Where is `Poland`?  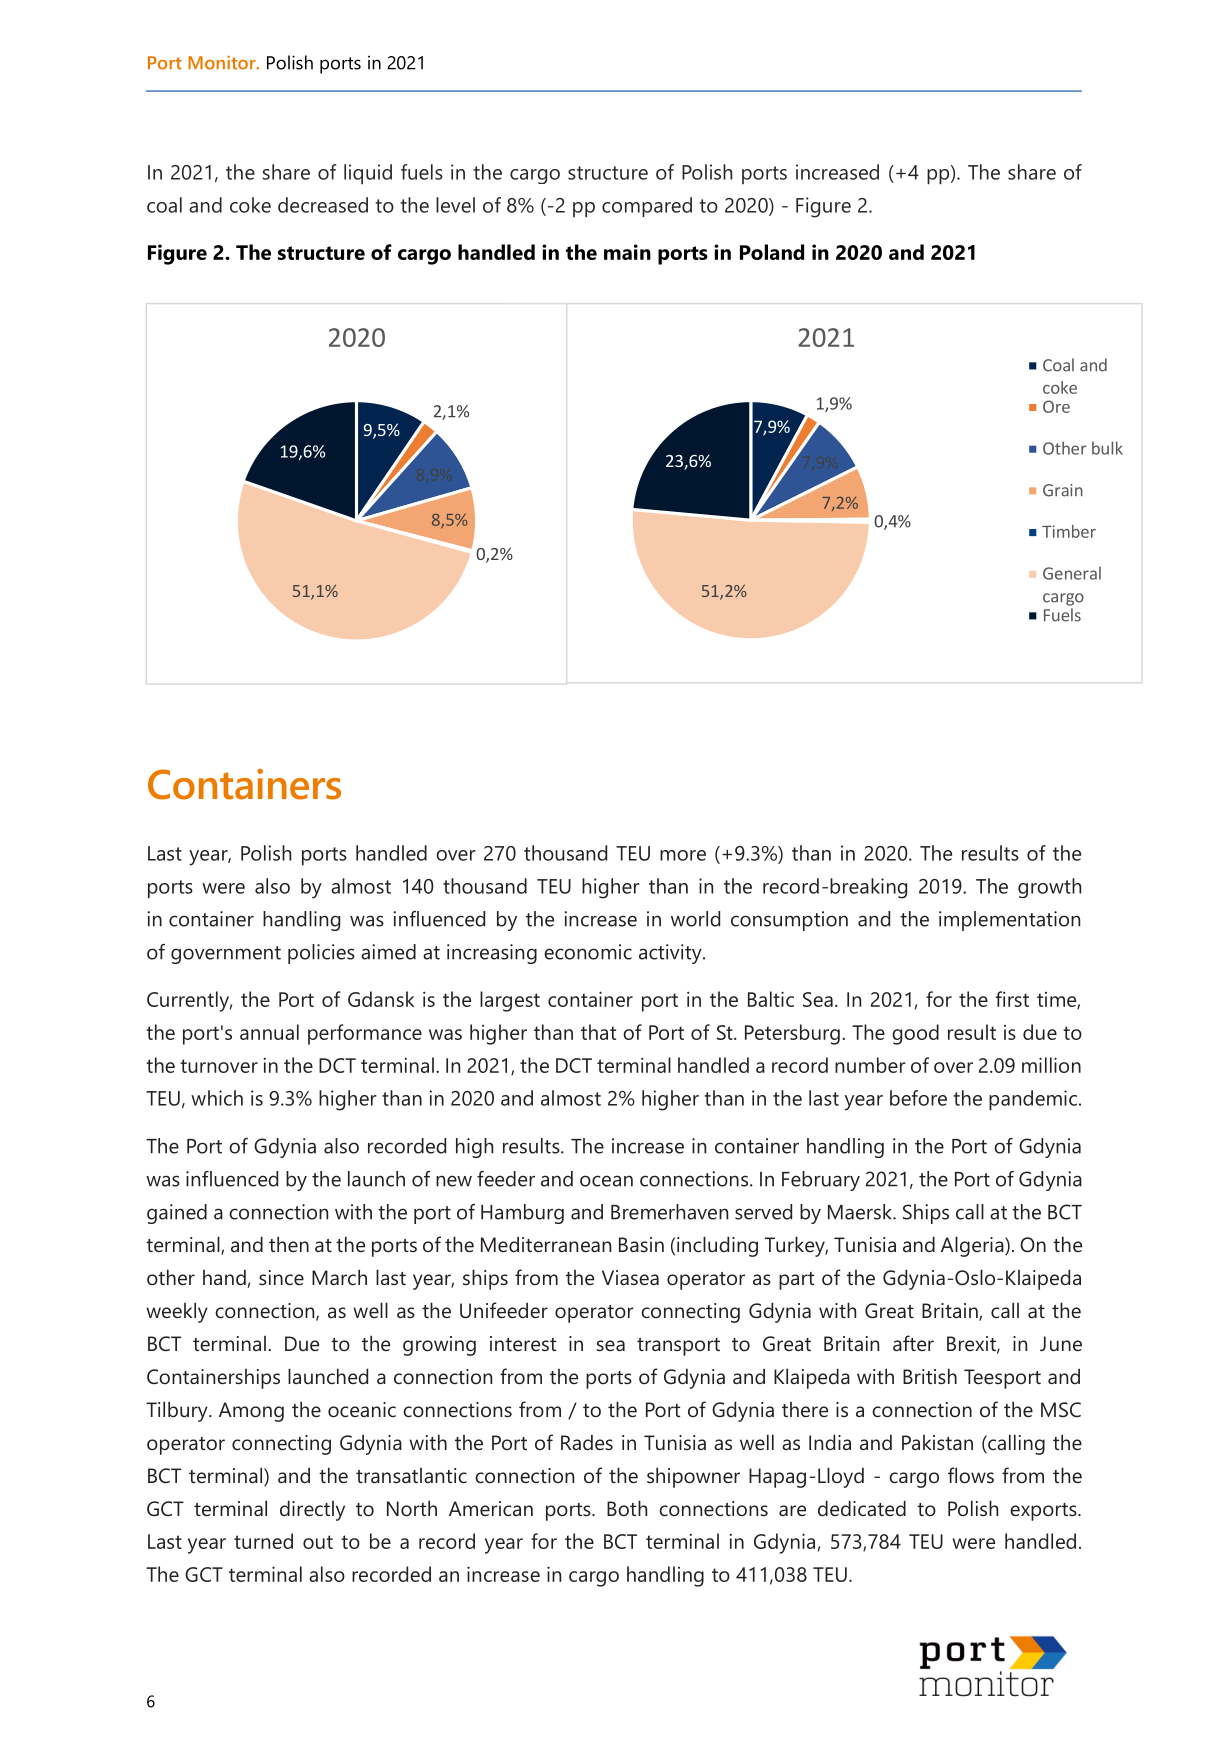 Poland is located at coordinates (772, 252).
